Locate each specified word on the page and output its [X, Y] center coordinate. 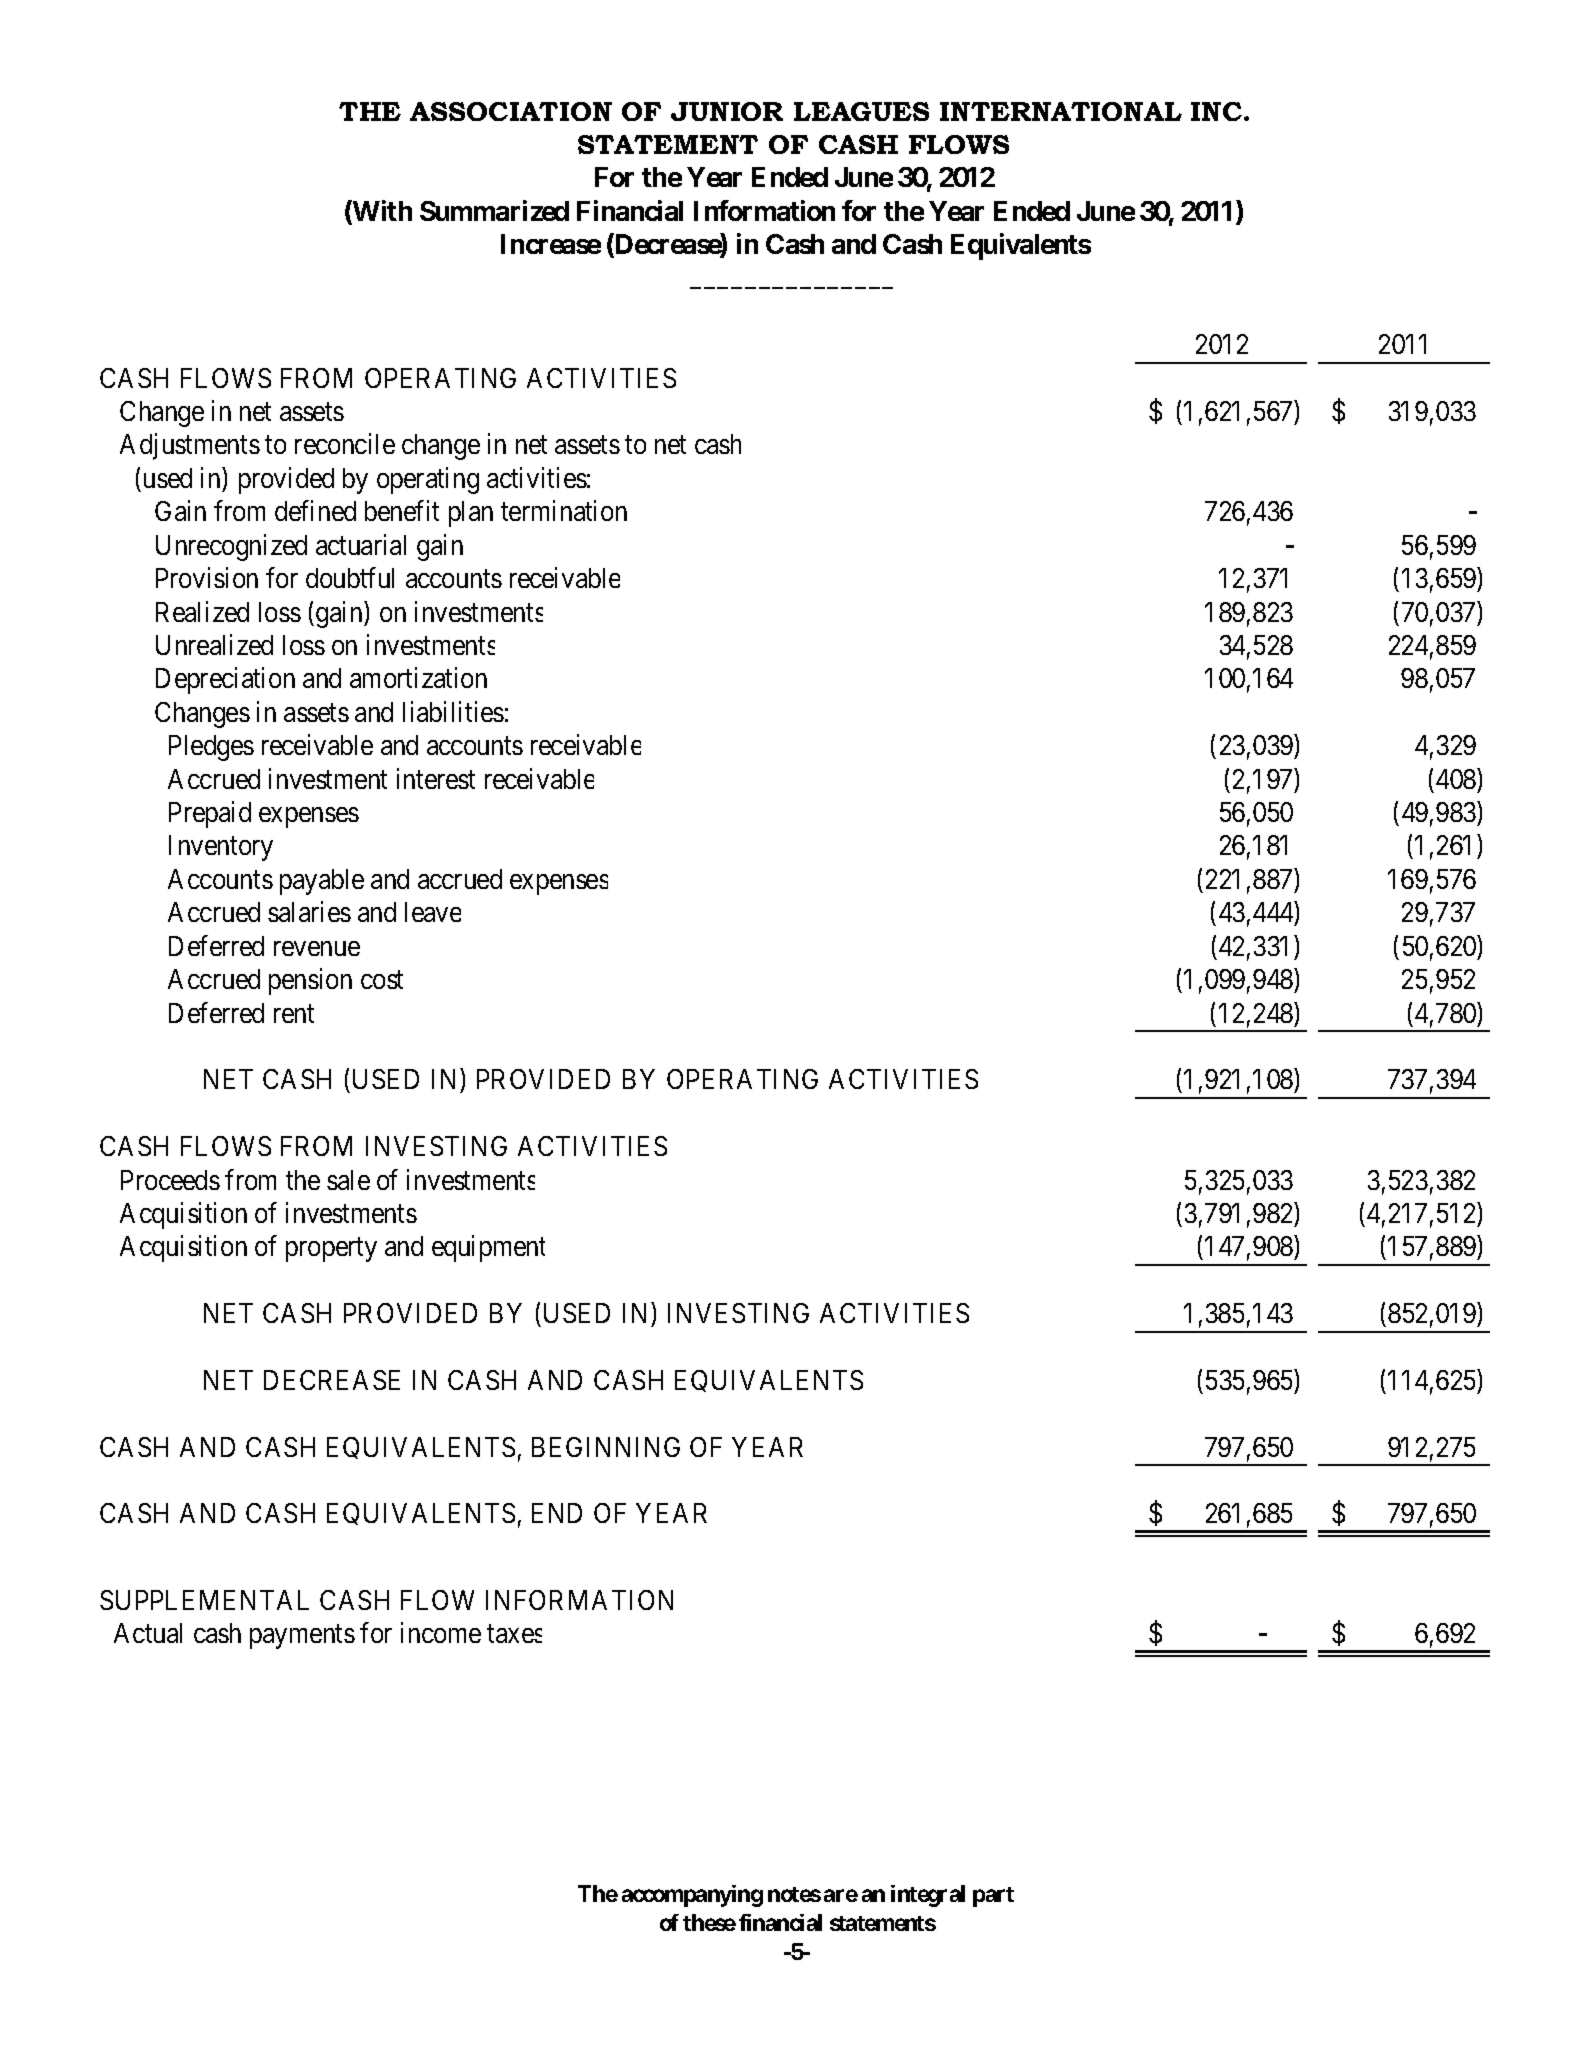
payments [302, 1637]
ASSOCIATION [511, 111]
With [381, 212]
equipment [488, 1249]
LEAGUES [861, 111]
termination [564, 511]
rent [294, 1014]
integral [928, 1896]
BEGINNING [606, 1447]
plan [471, 514]
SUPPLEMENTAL [204, 1600]
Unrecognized [231, 547]
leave [433, 912]
